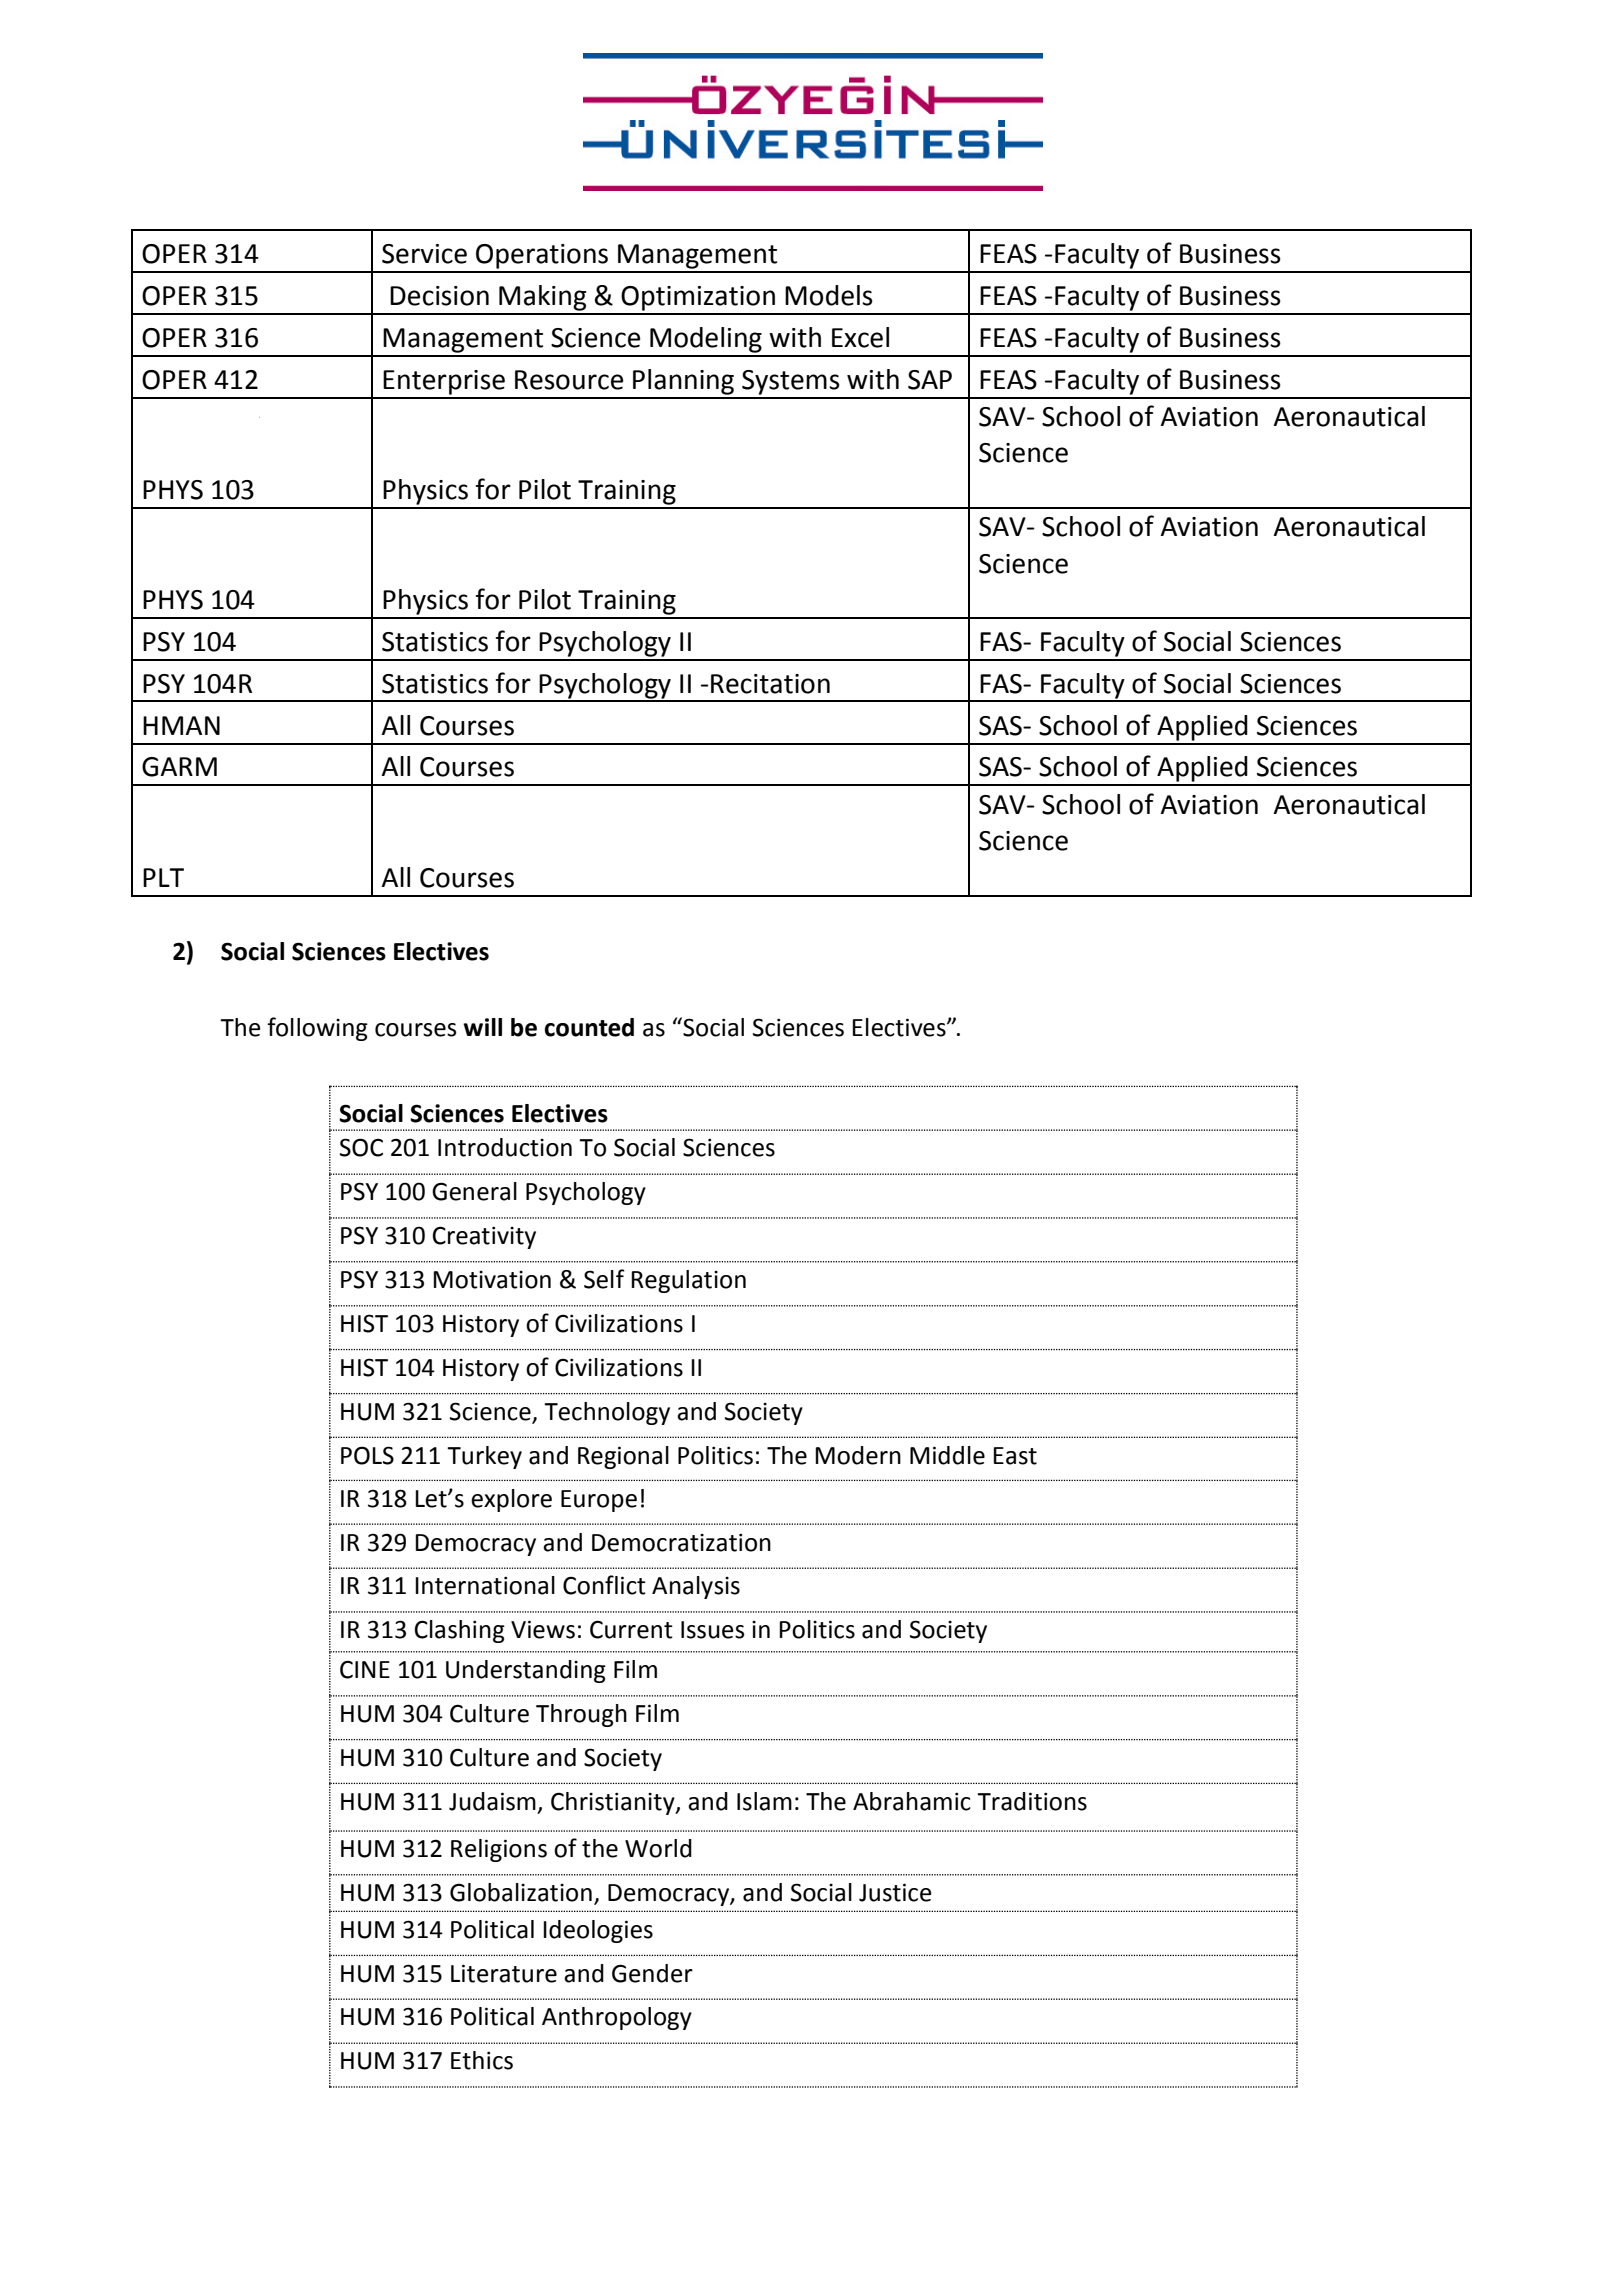 The height and width of the image is (2273, 1607). I want to click on Service, so click(424, 254).
